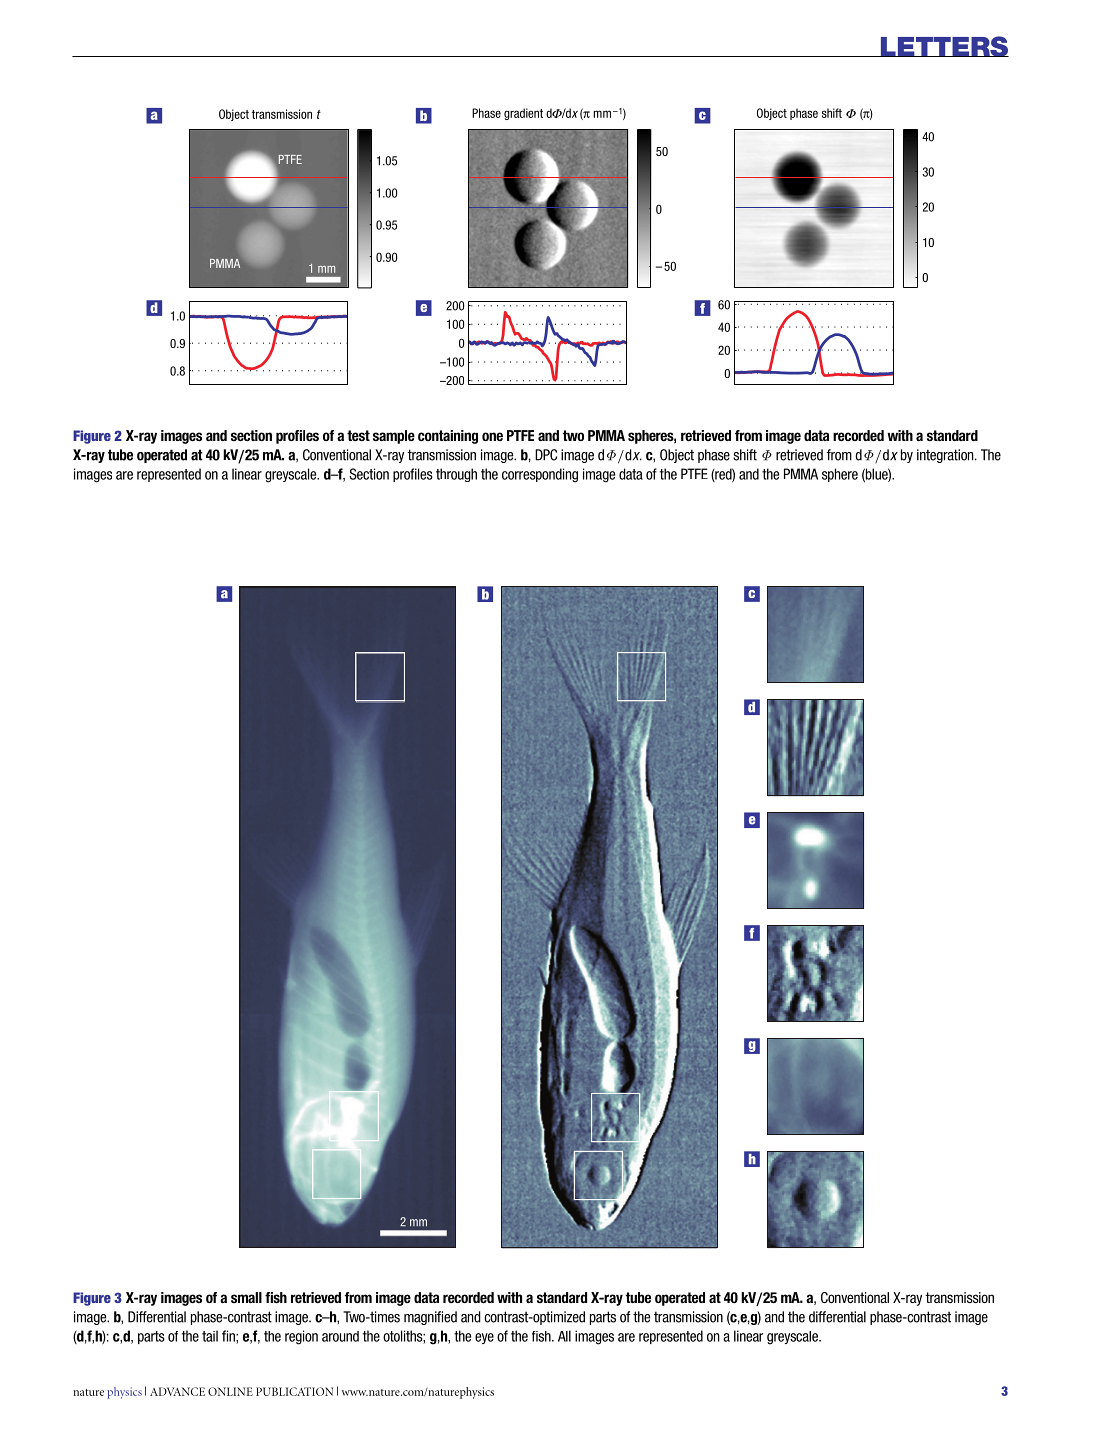 The width and height of the screenshot is (1095, 1439). Describe the element at coordinates (358, 435) in the screenshot. I see `test` at that location.
